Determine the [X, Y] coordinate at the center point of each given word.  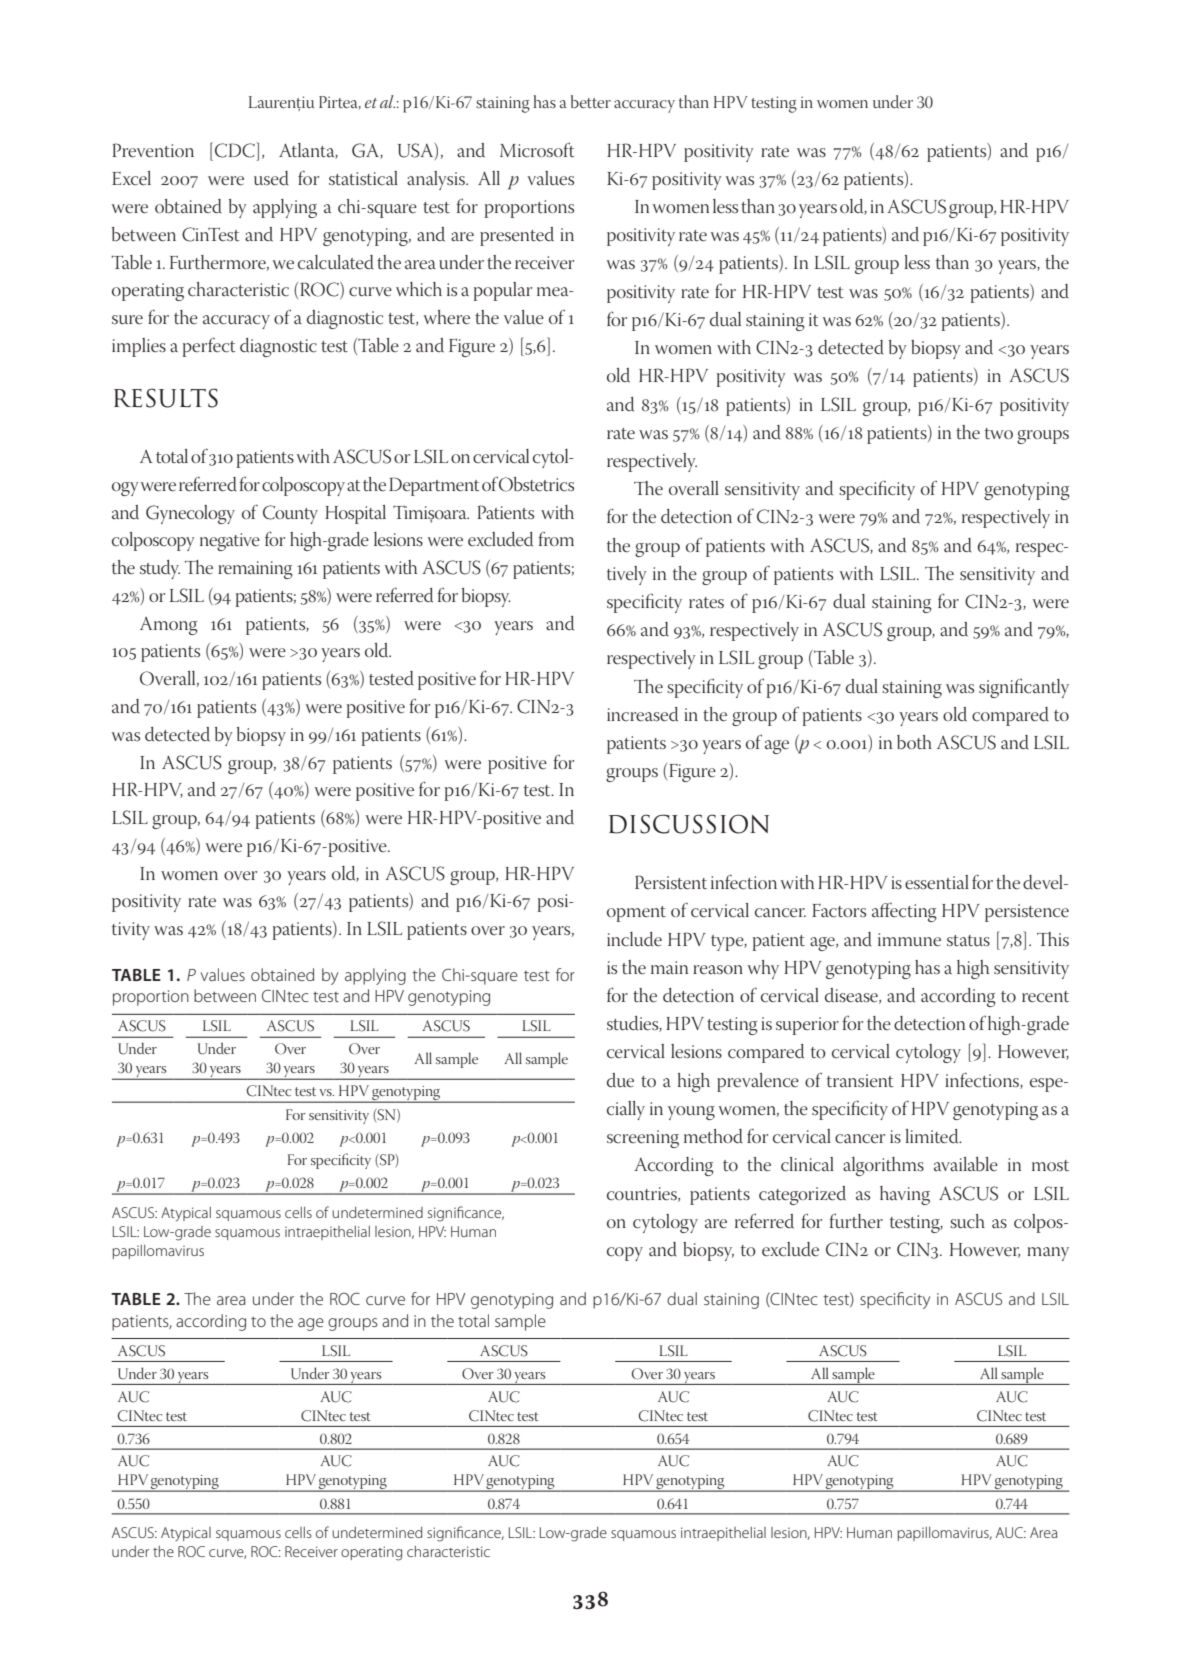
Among [169, 626]
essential [937, 882]
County [290, 514]
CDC [236, 150]
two [999, 433]
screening [643, 1139]
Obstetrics [536, 484]
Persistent [671, 882]
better [591, 101]
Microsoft [537, 150]
